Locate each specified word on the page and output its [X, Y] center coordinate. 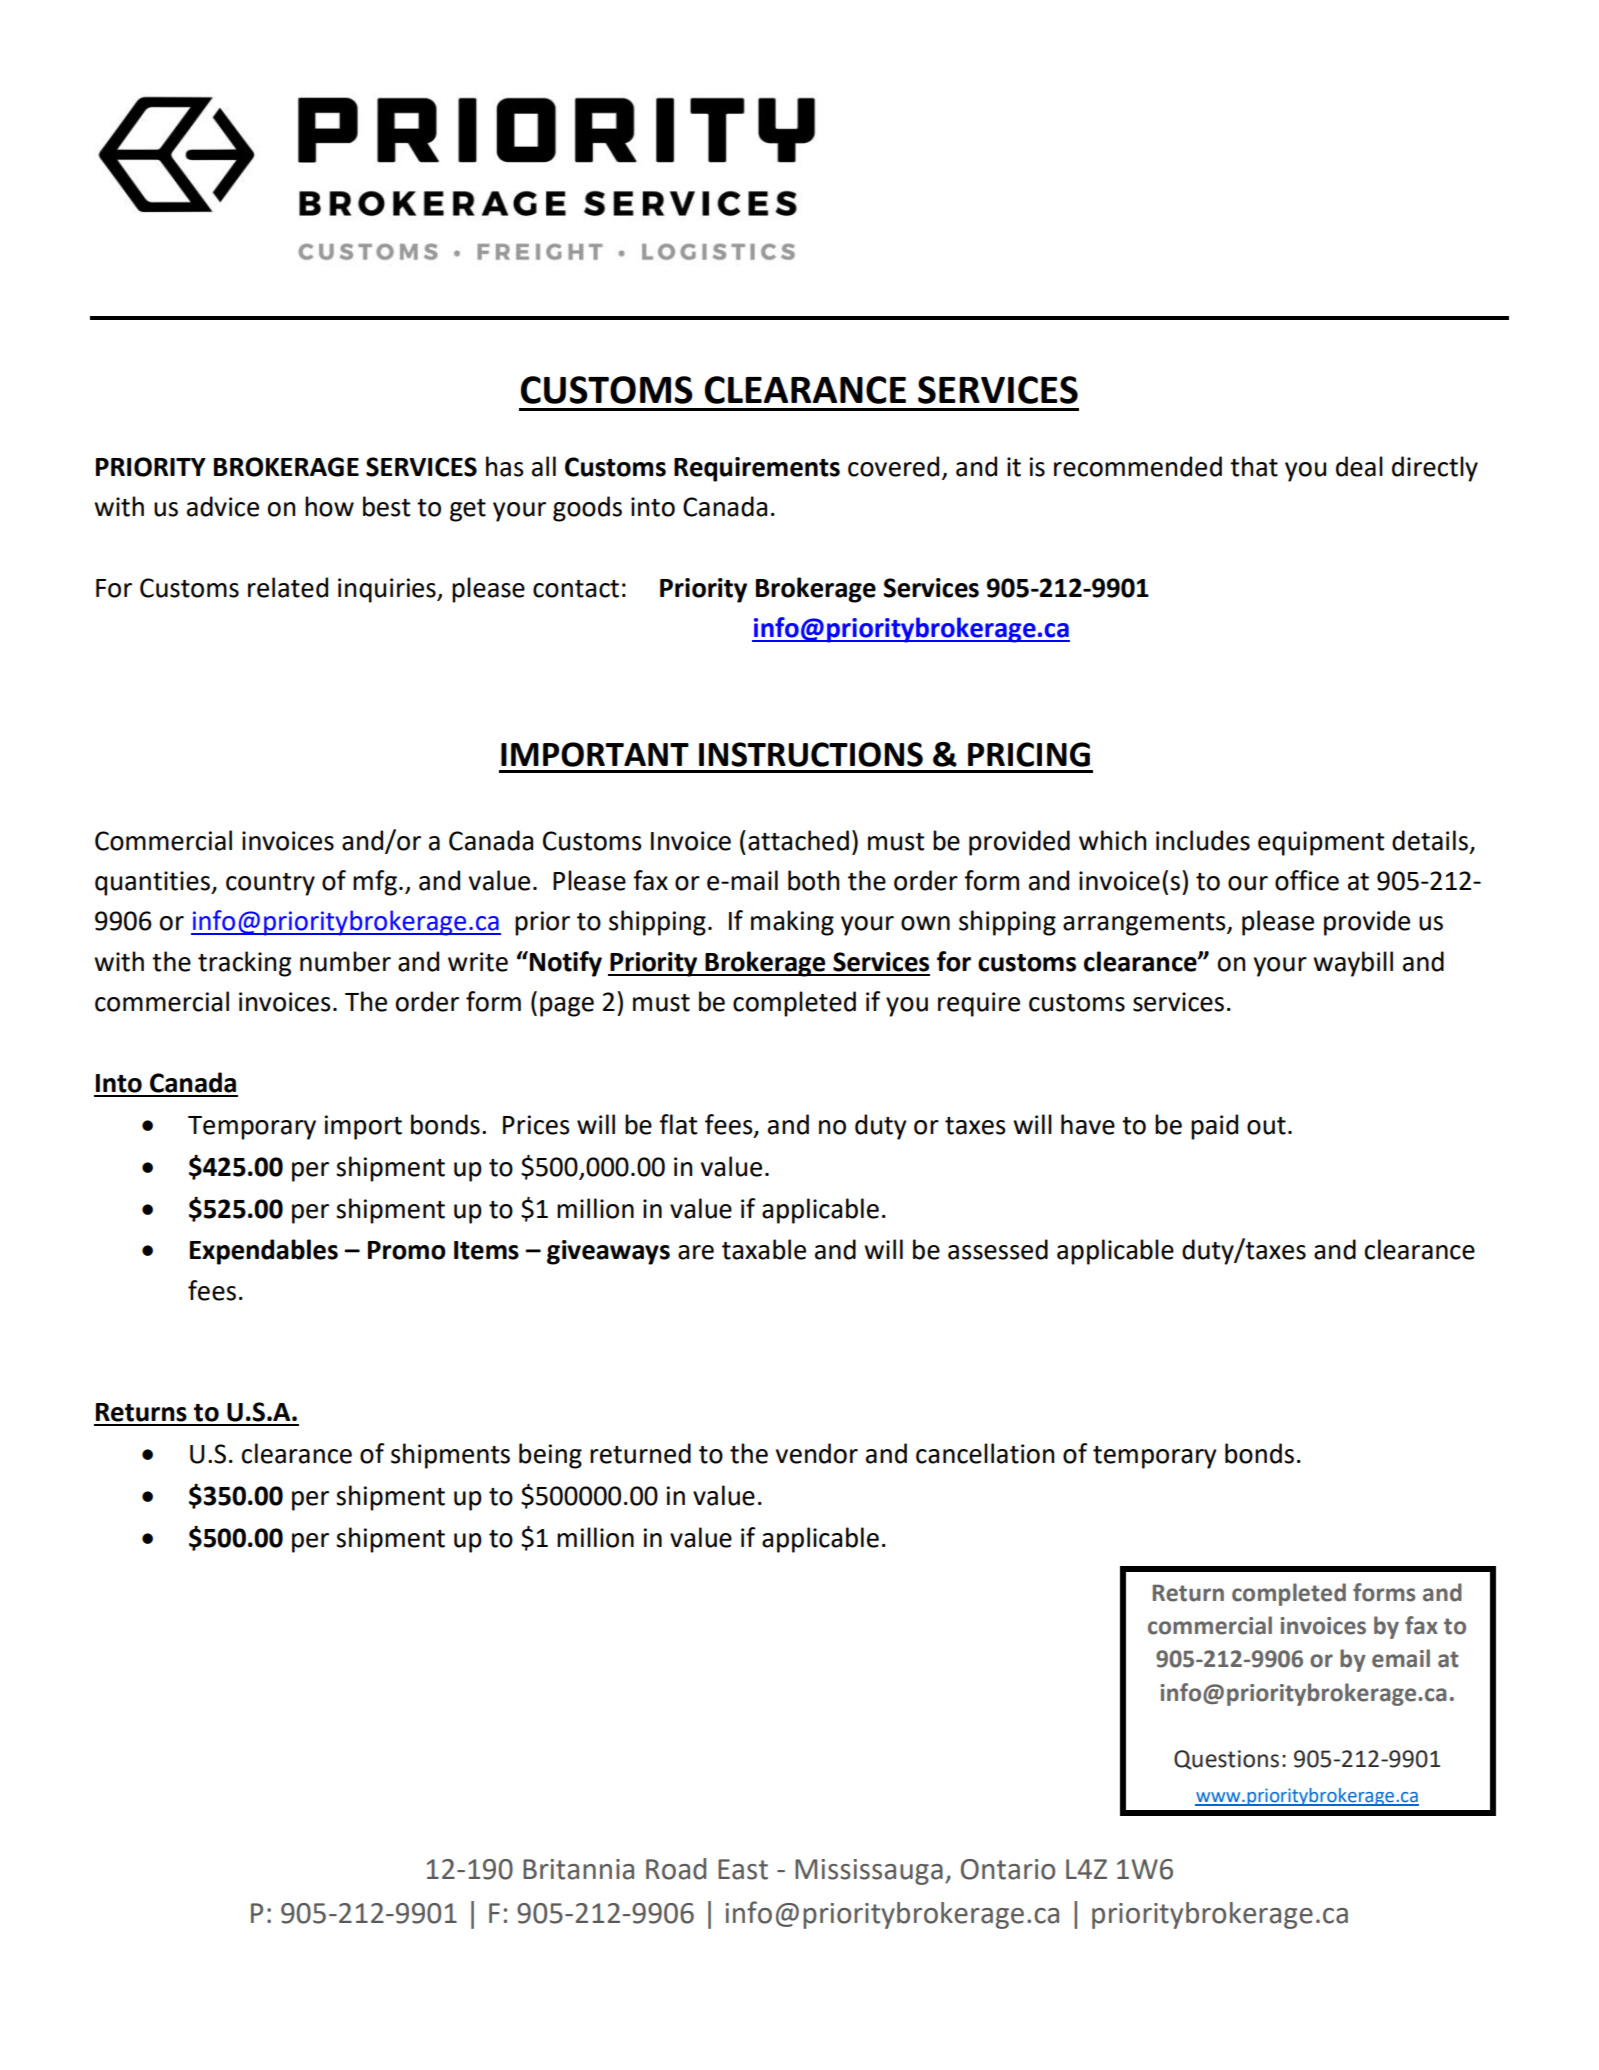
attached [798, 840]
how [329, 506]
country [270, 884]
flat [678, 1124]
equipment [1321, 843]
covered [893, 466]
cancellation [985, 1453]
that [1254, 466]
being [550, 1456]
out [1266, 1126]
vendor [817, 1453]
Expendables [264, 1252]
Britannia [578, 1869]
